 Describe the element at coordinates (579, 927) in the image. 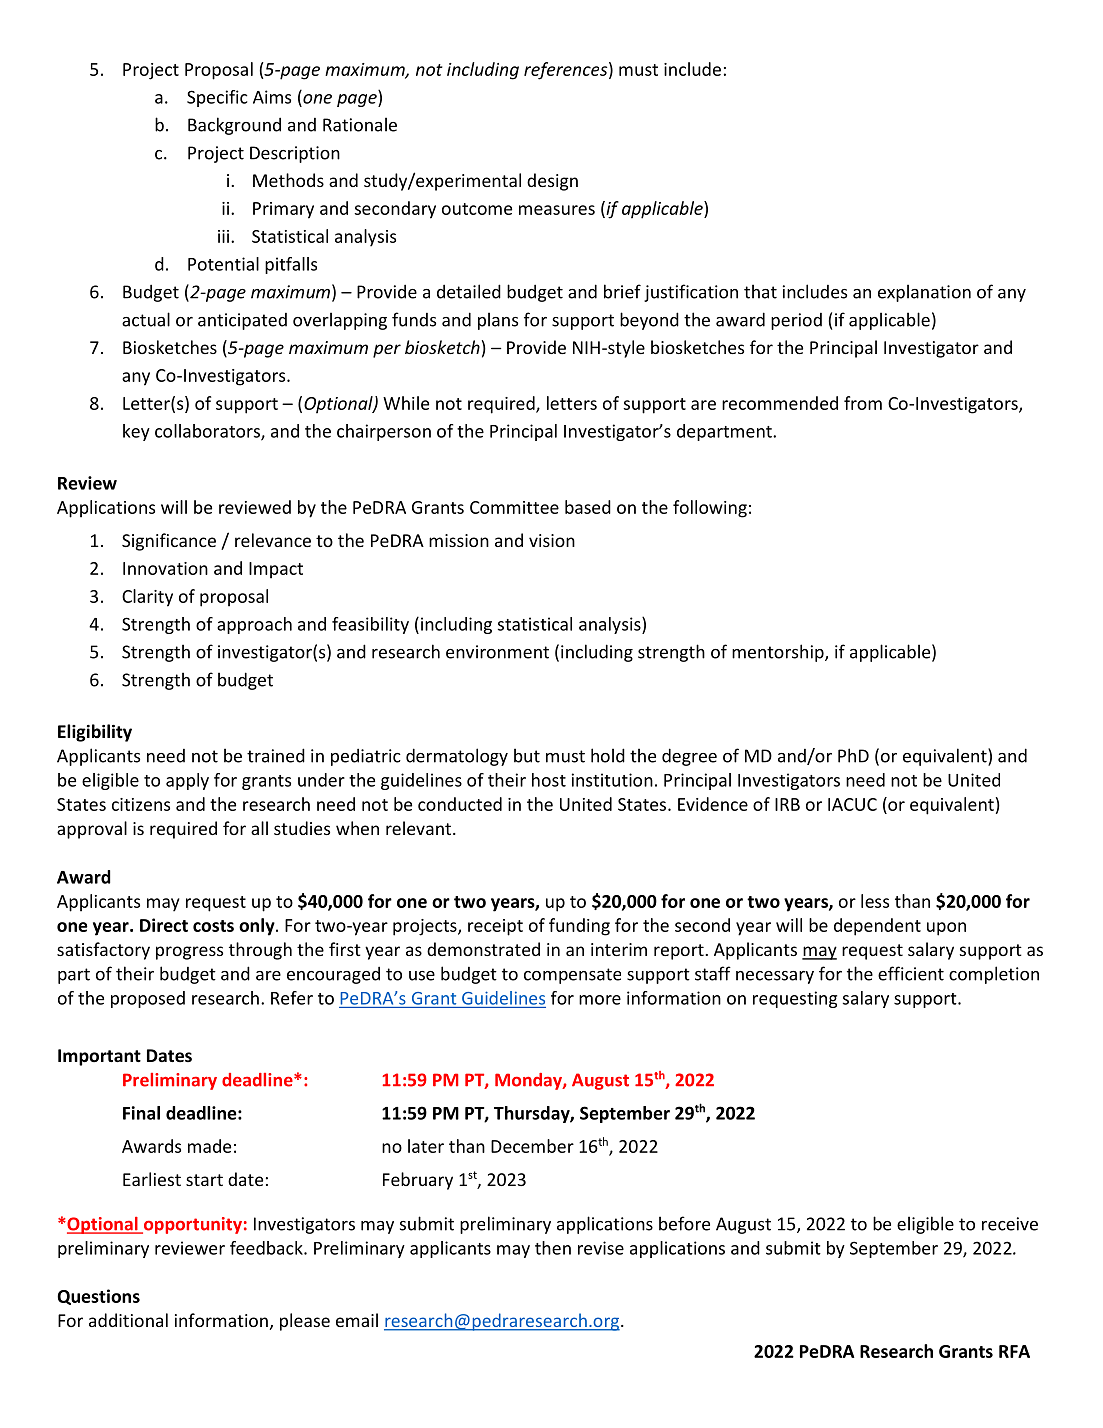

I see `funding` at that location.
